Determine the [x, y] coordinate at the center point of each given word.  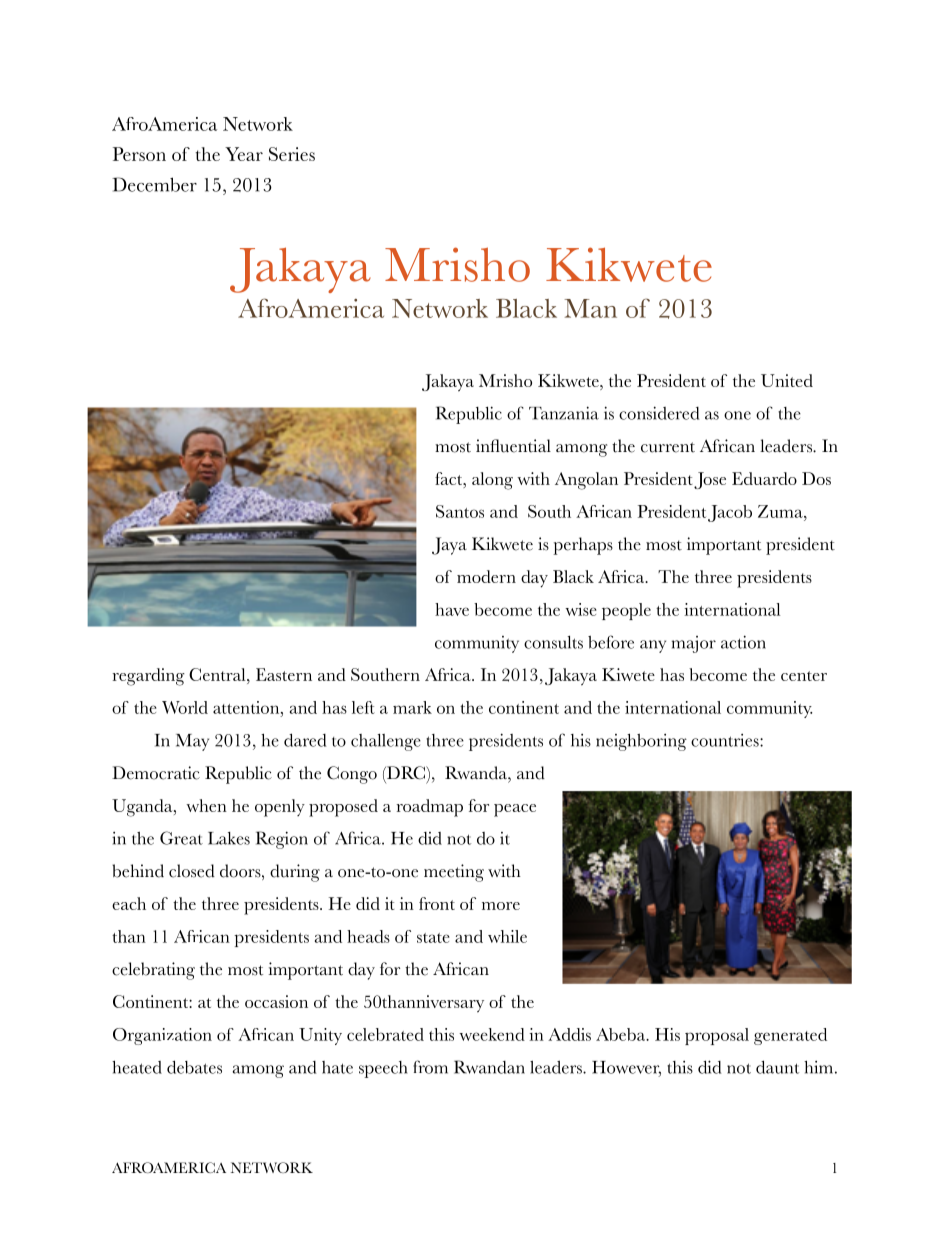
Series [292, 154]
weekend [492, 1034]
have [452, 609]
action [743, 642]
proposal [717, 1036]
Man [590, 308]
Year [244, 154]
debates [194, 1067]
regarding [149, 677]
